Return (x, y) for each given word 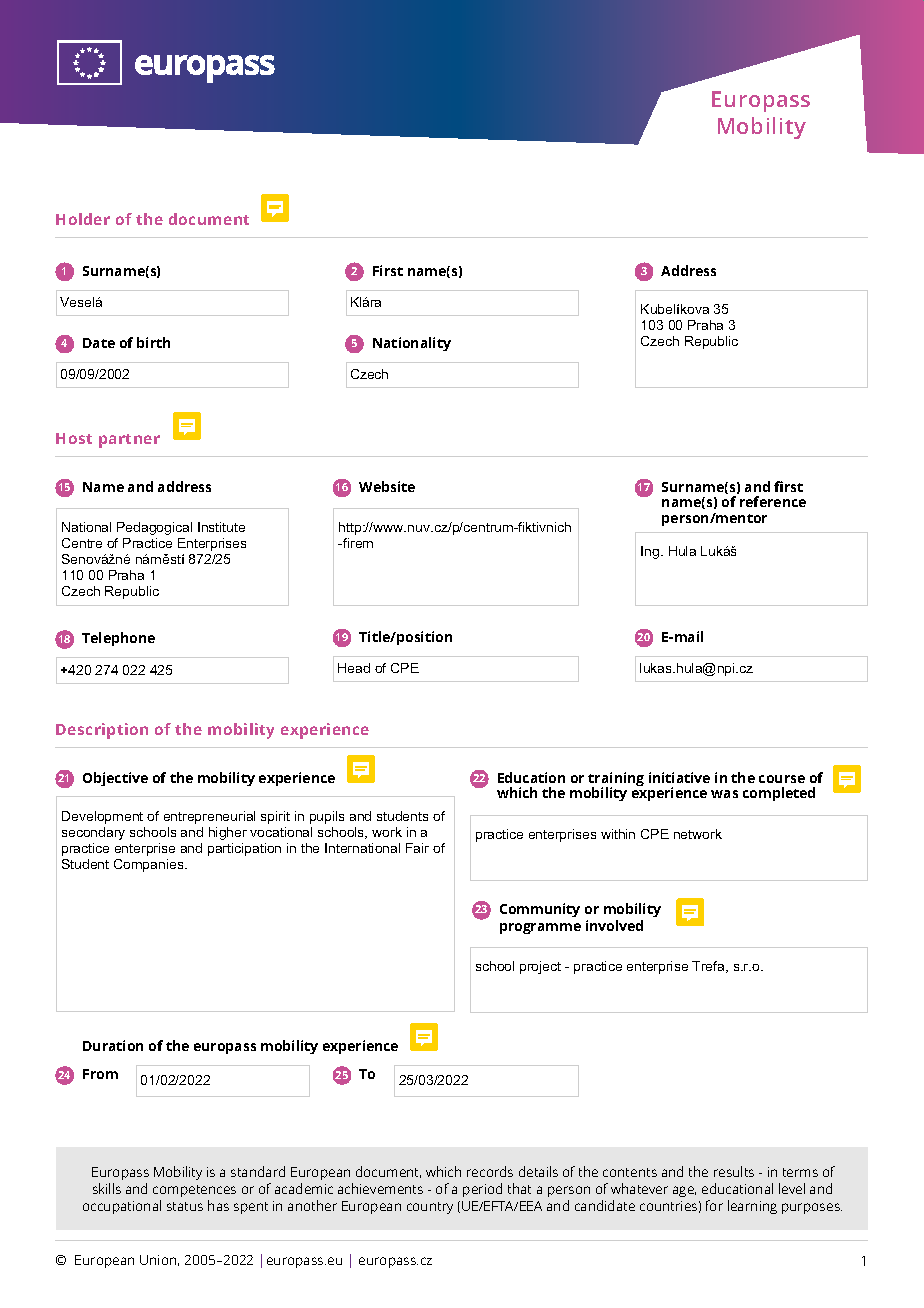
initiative (679, 777)
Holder (83, 219)
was (724, 794)
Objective (115, 779)
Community (540, 910)
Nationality (412, 344)
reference (773, 501)
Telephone (118, 639)
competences (194, 1191)
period (482, 1190)
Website (387, 486)
